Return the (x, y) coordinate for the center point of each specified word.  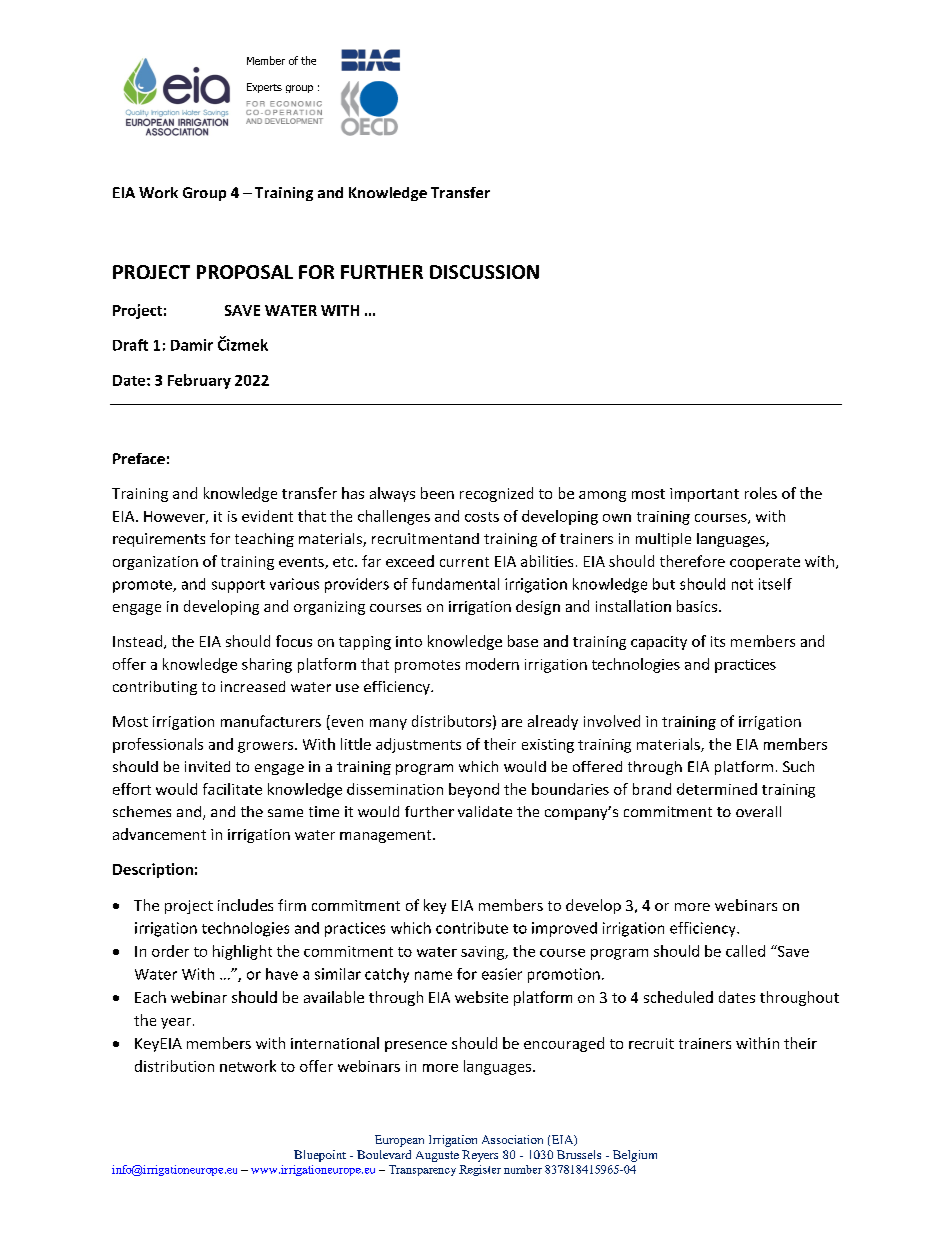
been (437, 493)
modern (492, 664)
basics (697, 606)
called (745, 951)
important (704, 495)
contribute (472, 928)
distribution (174, 1066)
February (199, 381)
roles (761, 493)
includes (245, 905)
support (238, 586)
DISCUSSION (484, 272)
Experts (264, 88)
